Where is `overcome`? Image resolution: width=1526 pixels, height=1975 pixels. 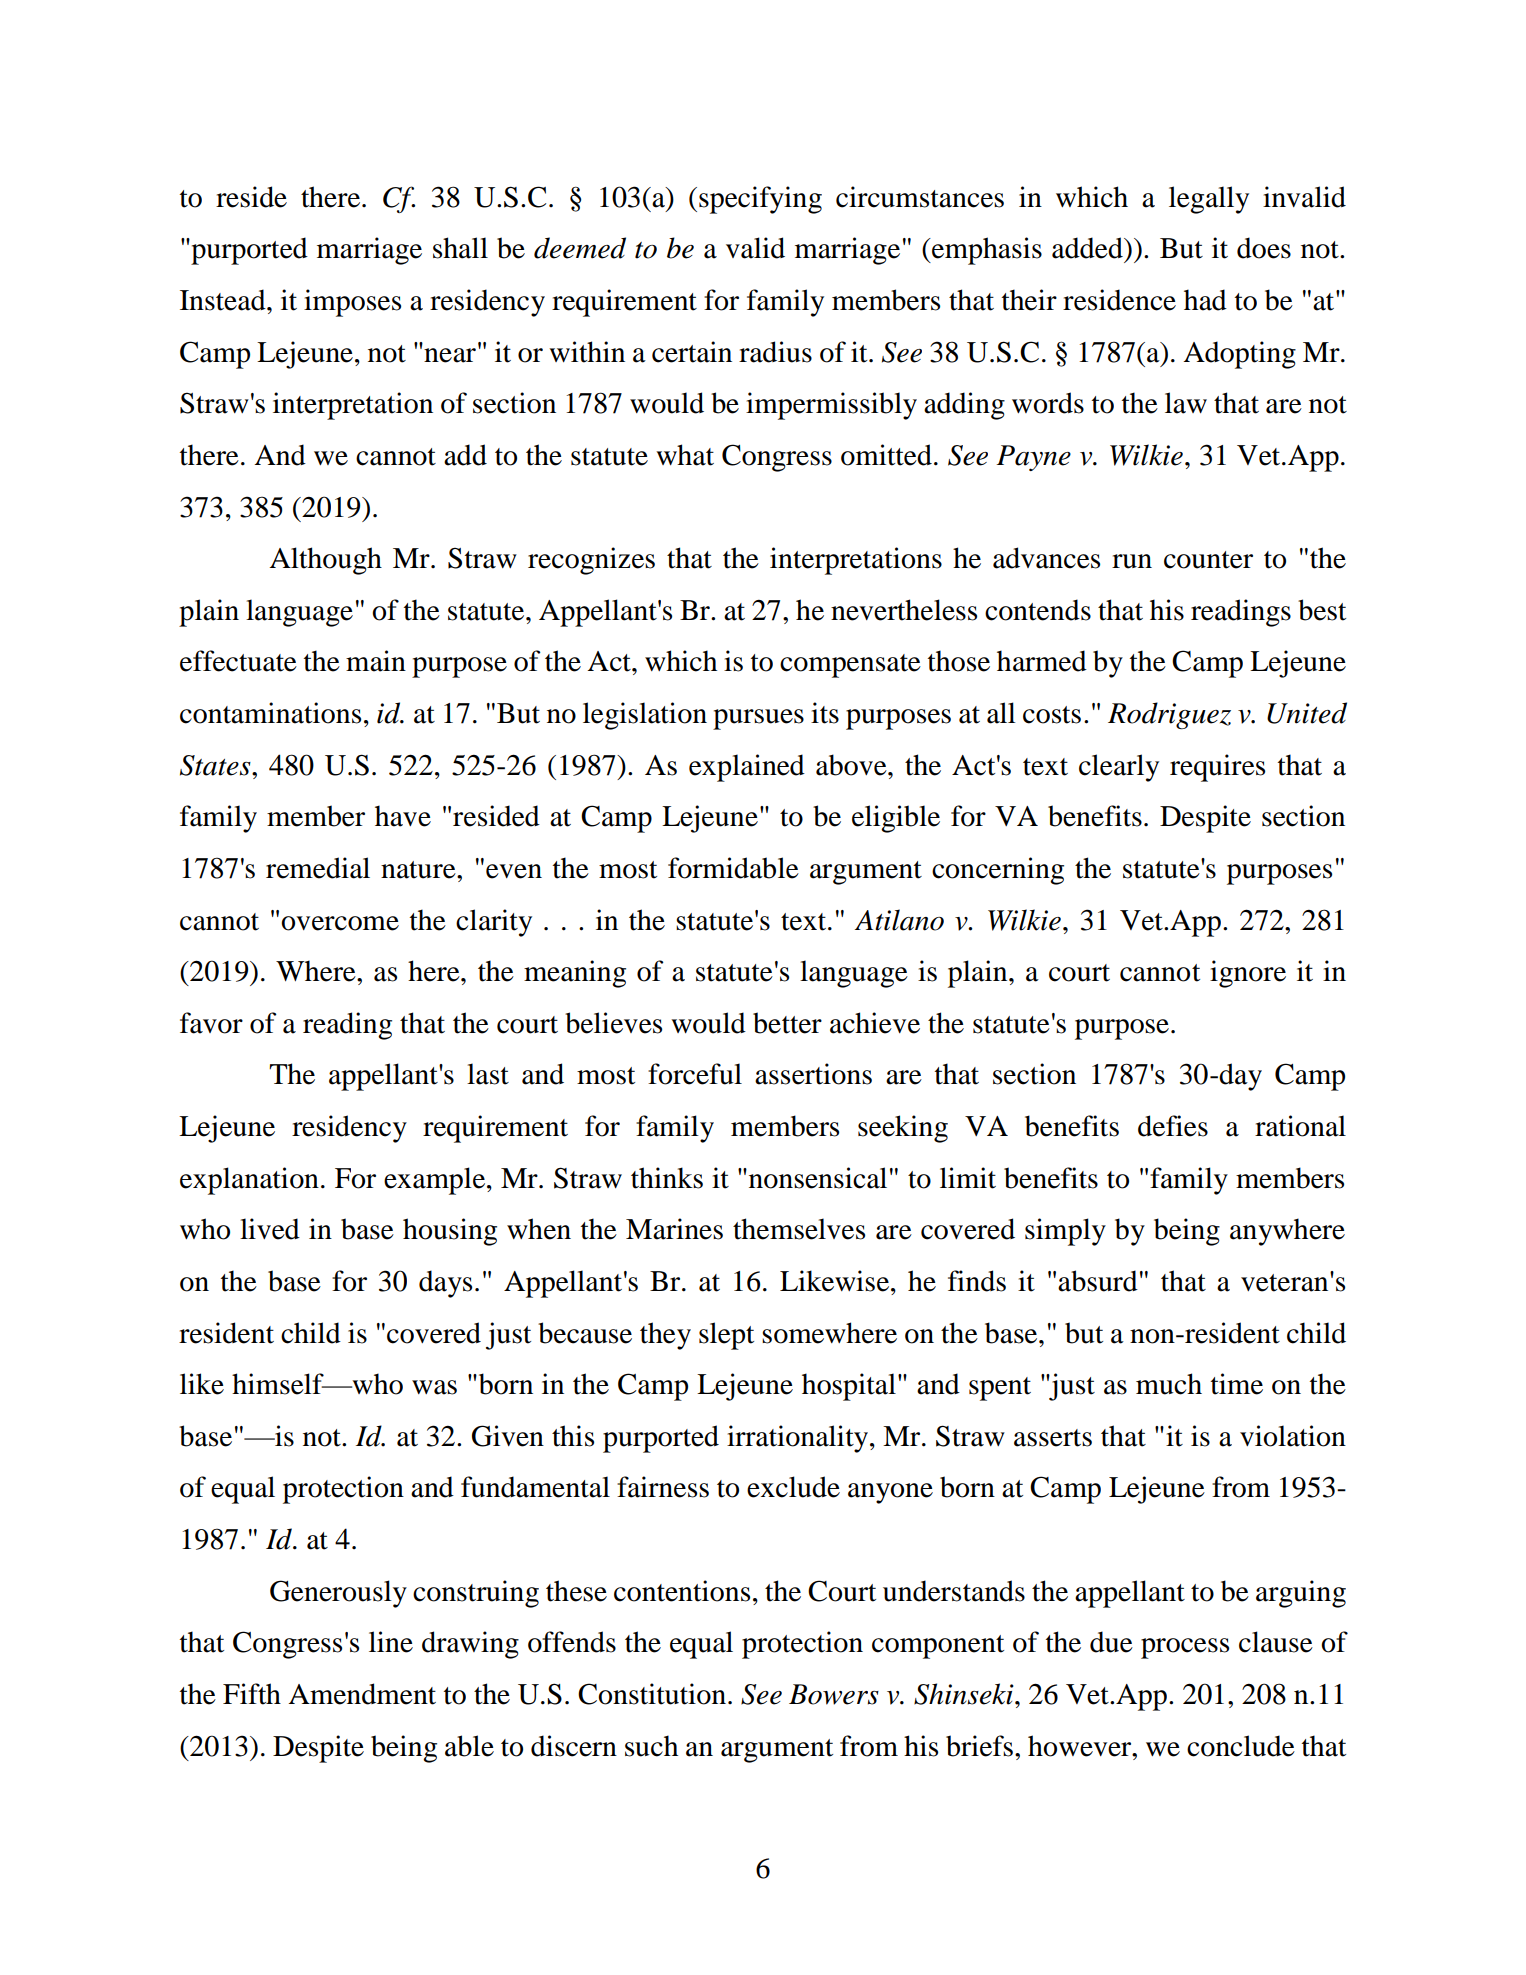
overcome is located at coordinates (340, 923).
